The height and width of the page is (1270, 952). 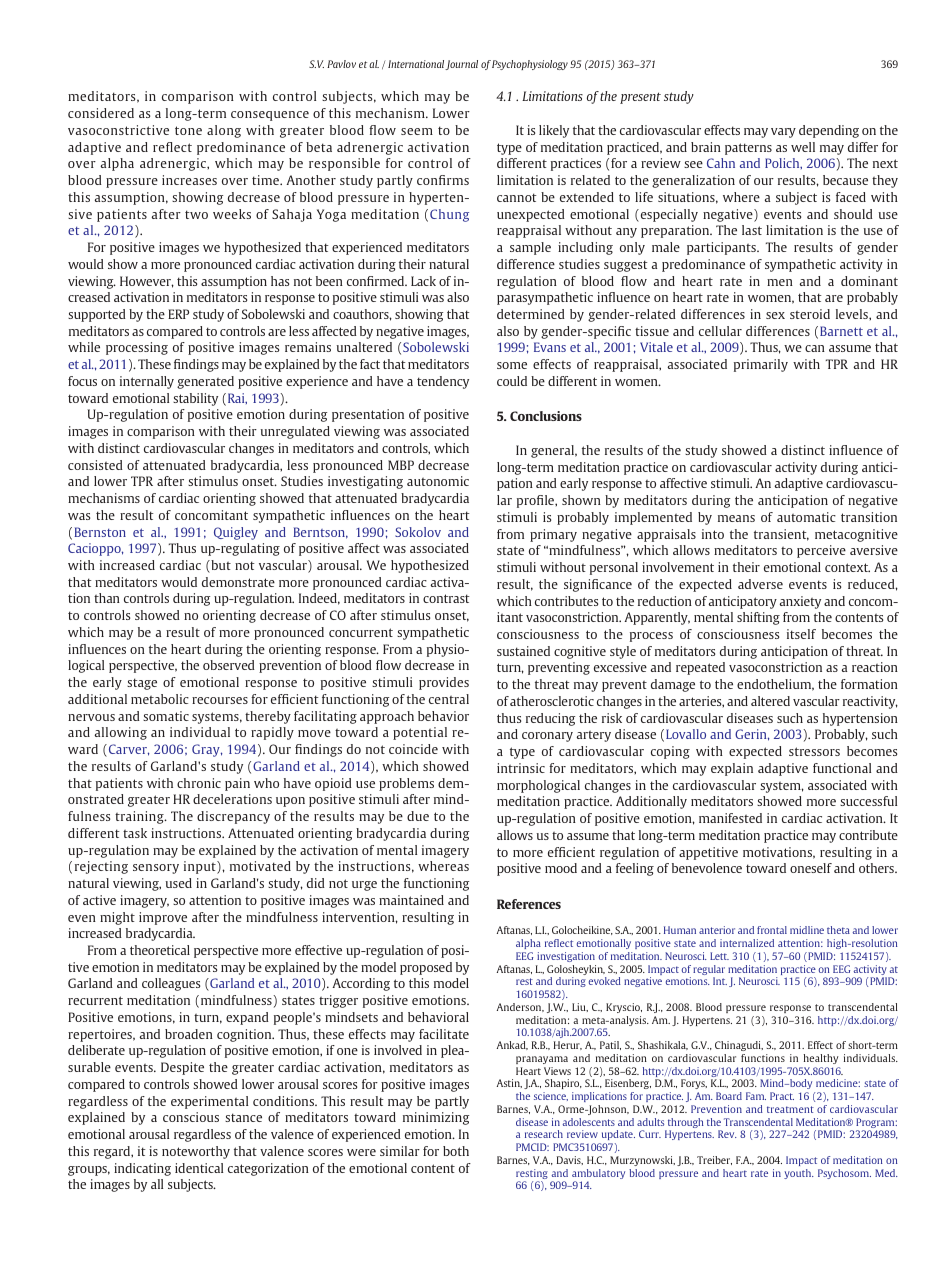 What do you see at coordinates (196, 1152) in the page?
I see `noteworthy` at bounding box center [196, 1152].
